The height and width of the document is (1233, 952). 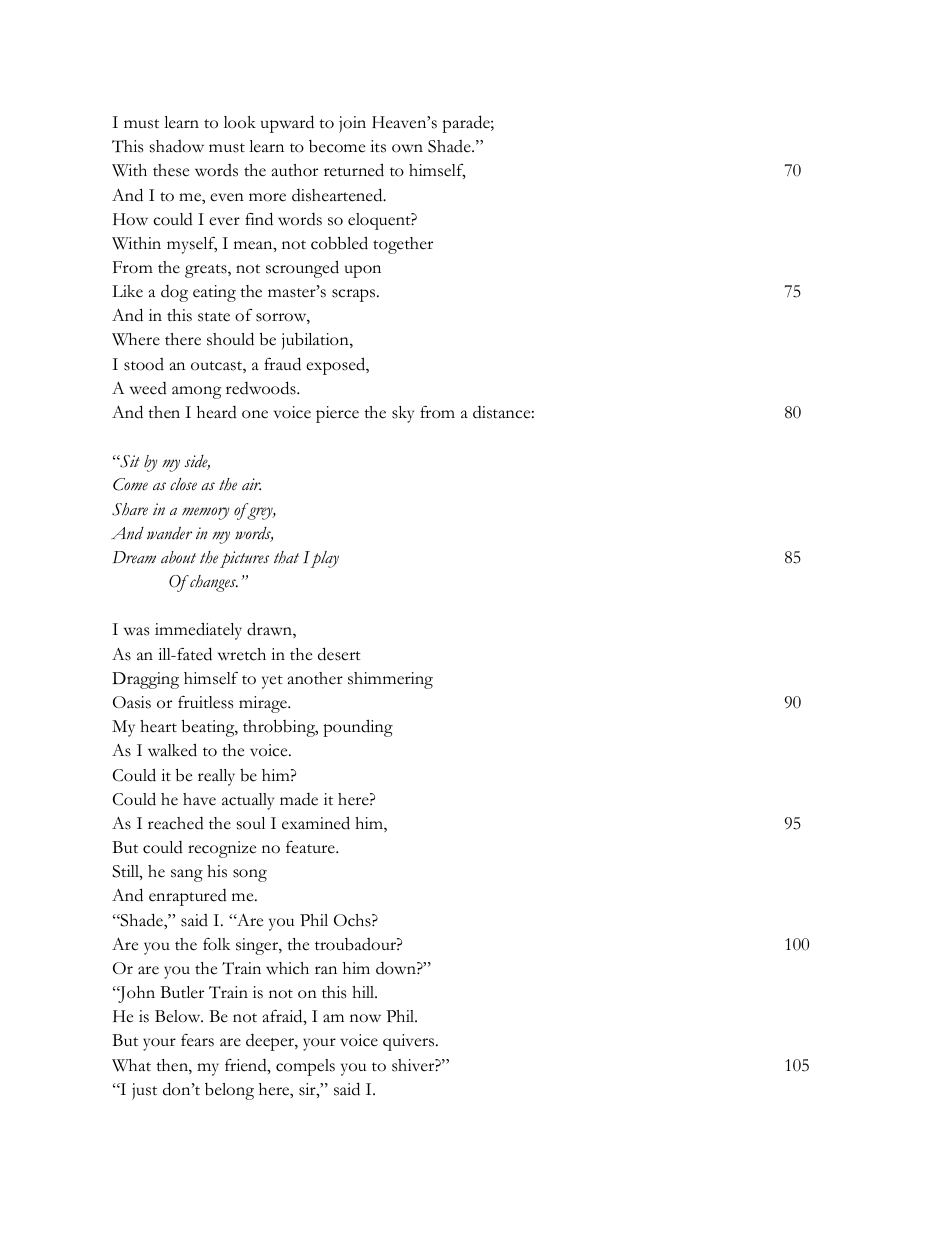 What do you see at coordinates (171, 170) in the document?
I see `these` at bounding box center [171, 170].
